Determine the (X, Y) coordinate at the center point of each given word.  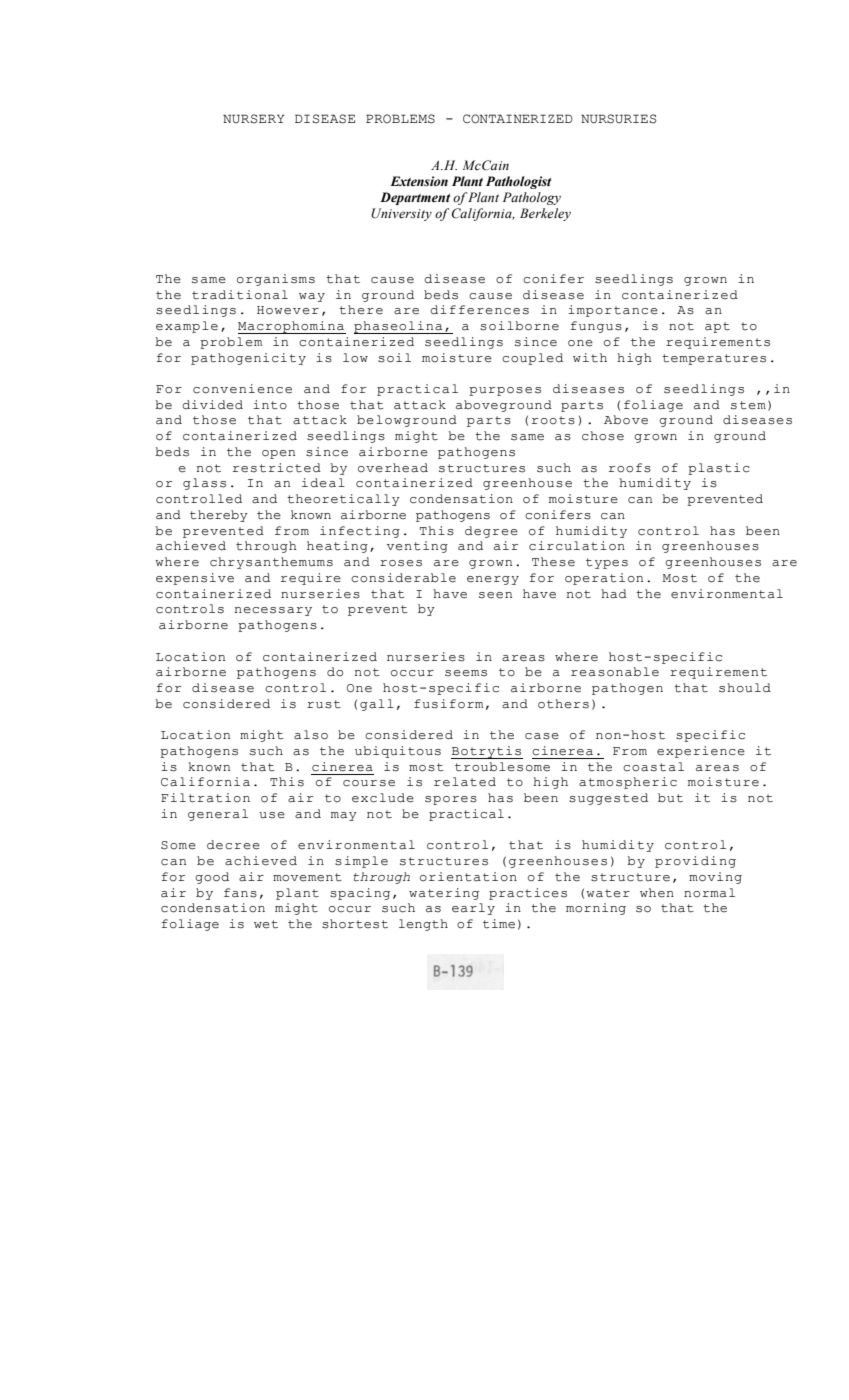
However (288, 310)
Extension (419, 181)
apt (717, 327)
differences (479, 310)
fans (240, 893)
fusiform (448, 704)
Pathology (532, 198)
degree (491, 532)
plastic (719, 469)
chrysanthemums (271, 563)
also (311, 735)
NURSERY (253, 119)
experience (701, 752)
